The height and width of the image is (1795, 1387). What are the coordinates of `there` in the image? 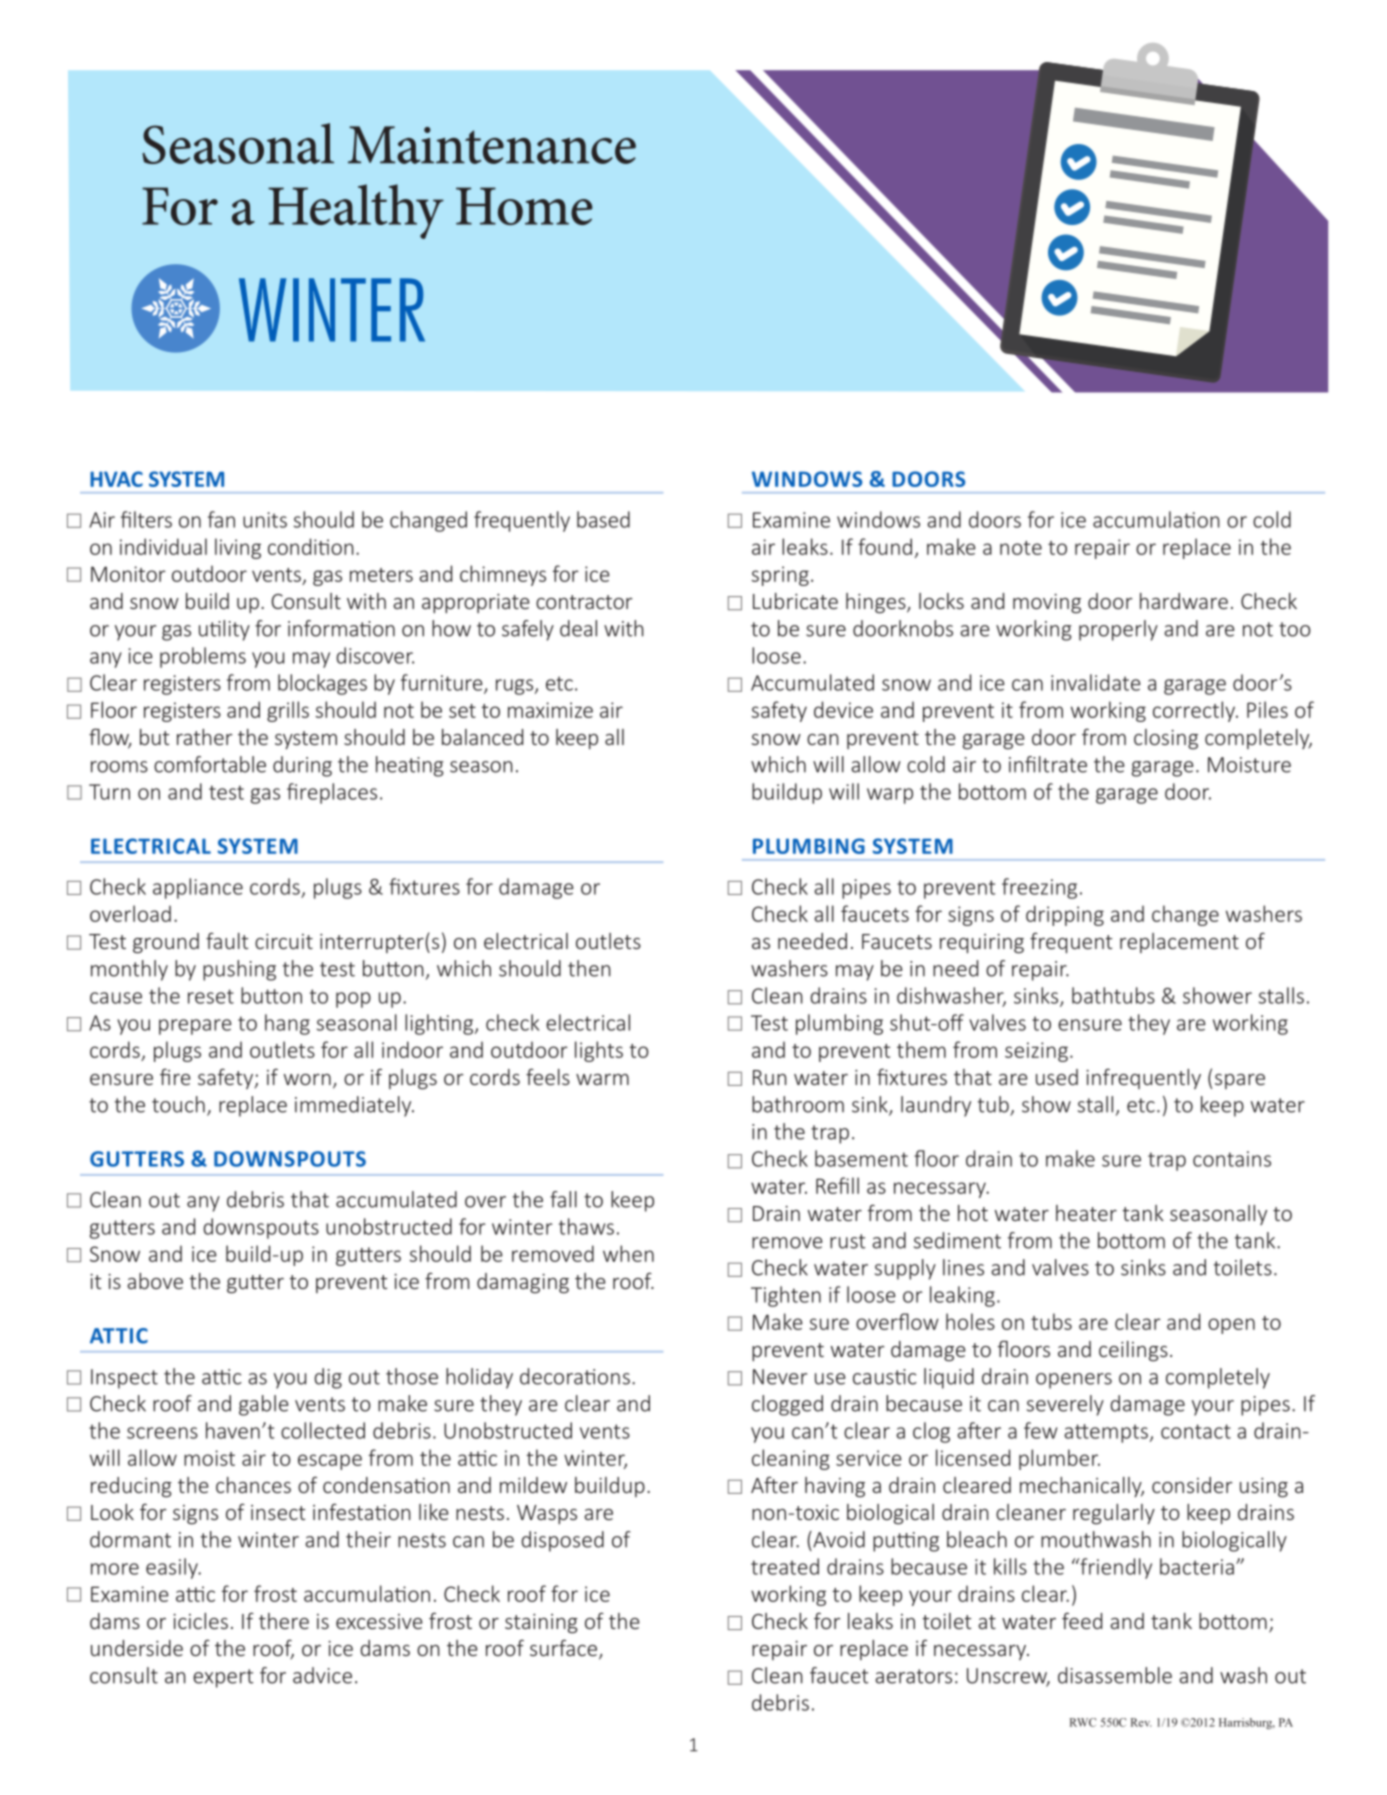 It's located at (284, 1621).
